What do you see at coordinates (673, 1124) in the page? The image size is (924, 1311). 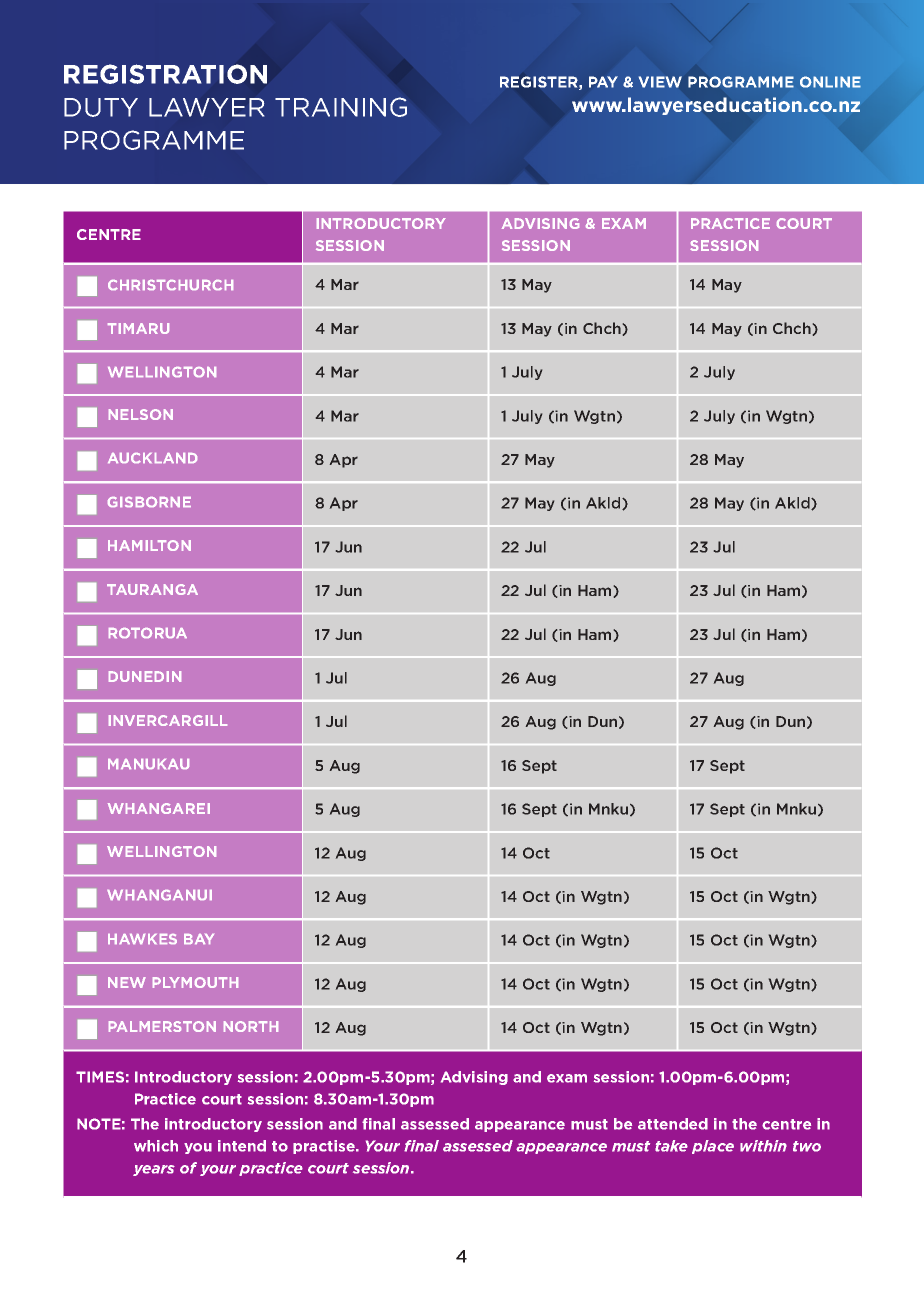 I see `attended` at bounding box center [673, 1124].
